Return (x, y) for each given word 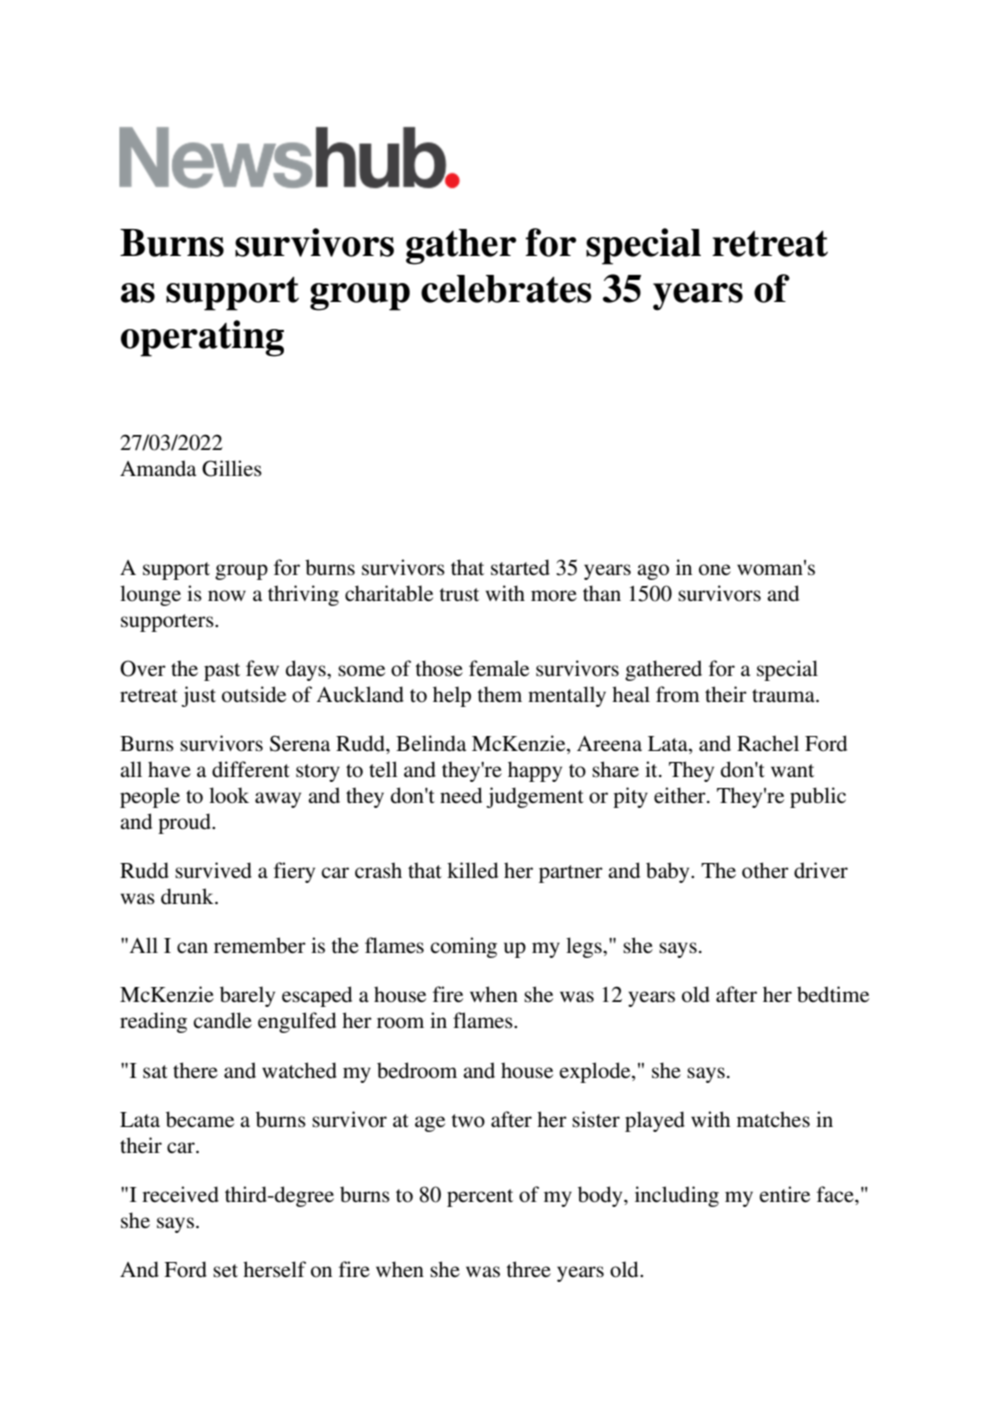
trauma (784, 695)
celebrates (506, 289)
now (227, 596)
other (765, 870)
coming (463, 947)
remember (260, 945)
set (225, 1271)
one (715, 570)
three (529, 1269)
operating (202, 338)
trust (459, 595)
